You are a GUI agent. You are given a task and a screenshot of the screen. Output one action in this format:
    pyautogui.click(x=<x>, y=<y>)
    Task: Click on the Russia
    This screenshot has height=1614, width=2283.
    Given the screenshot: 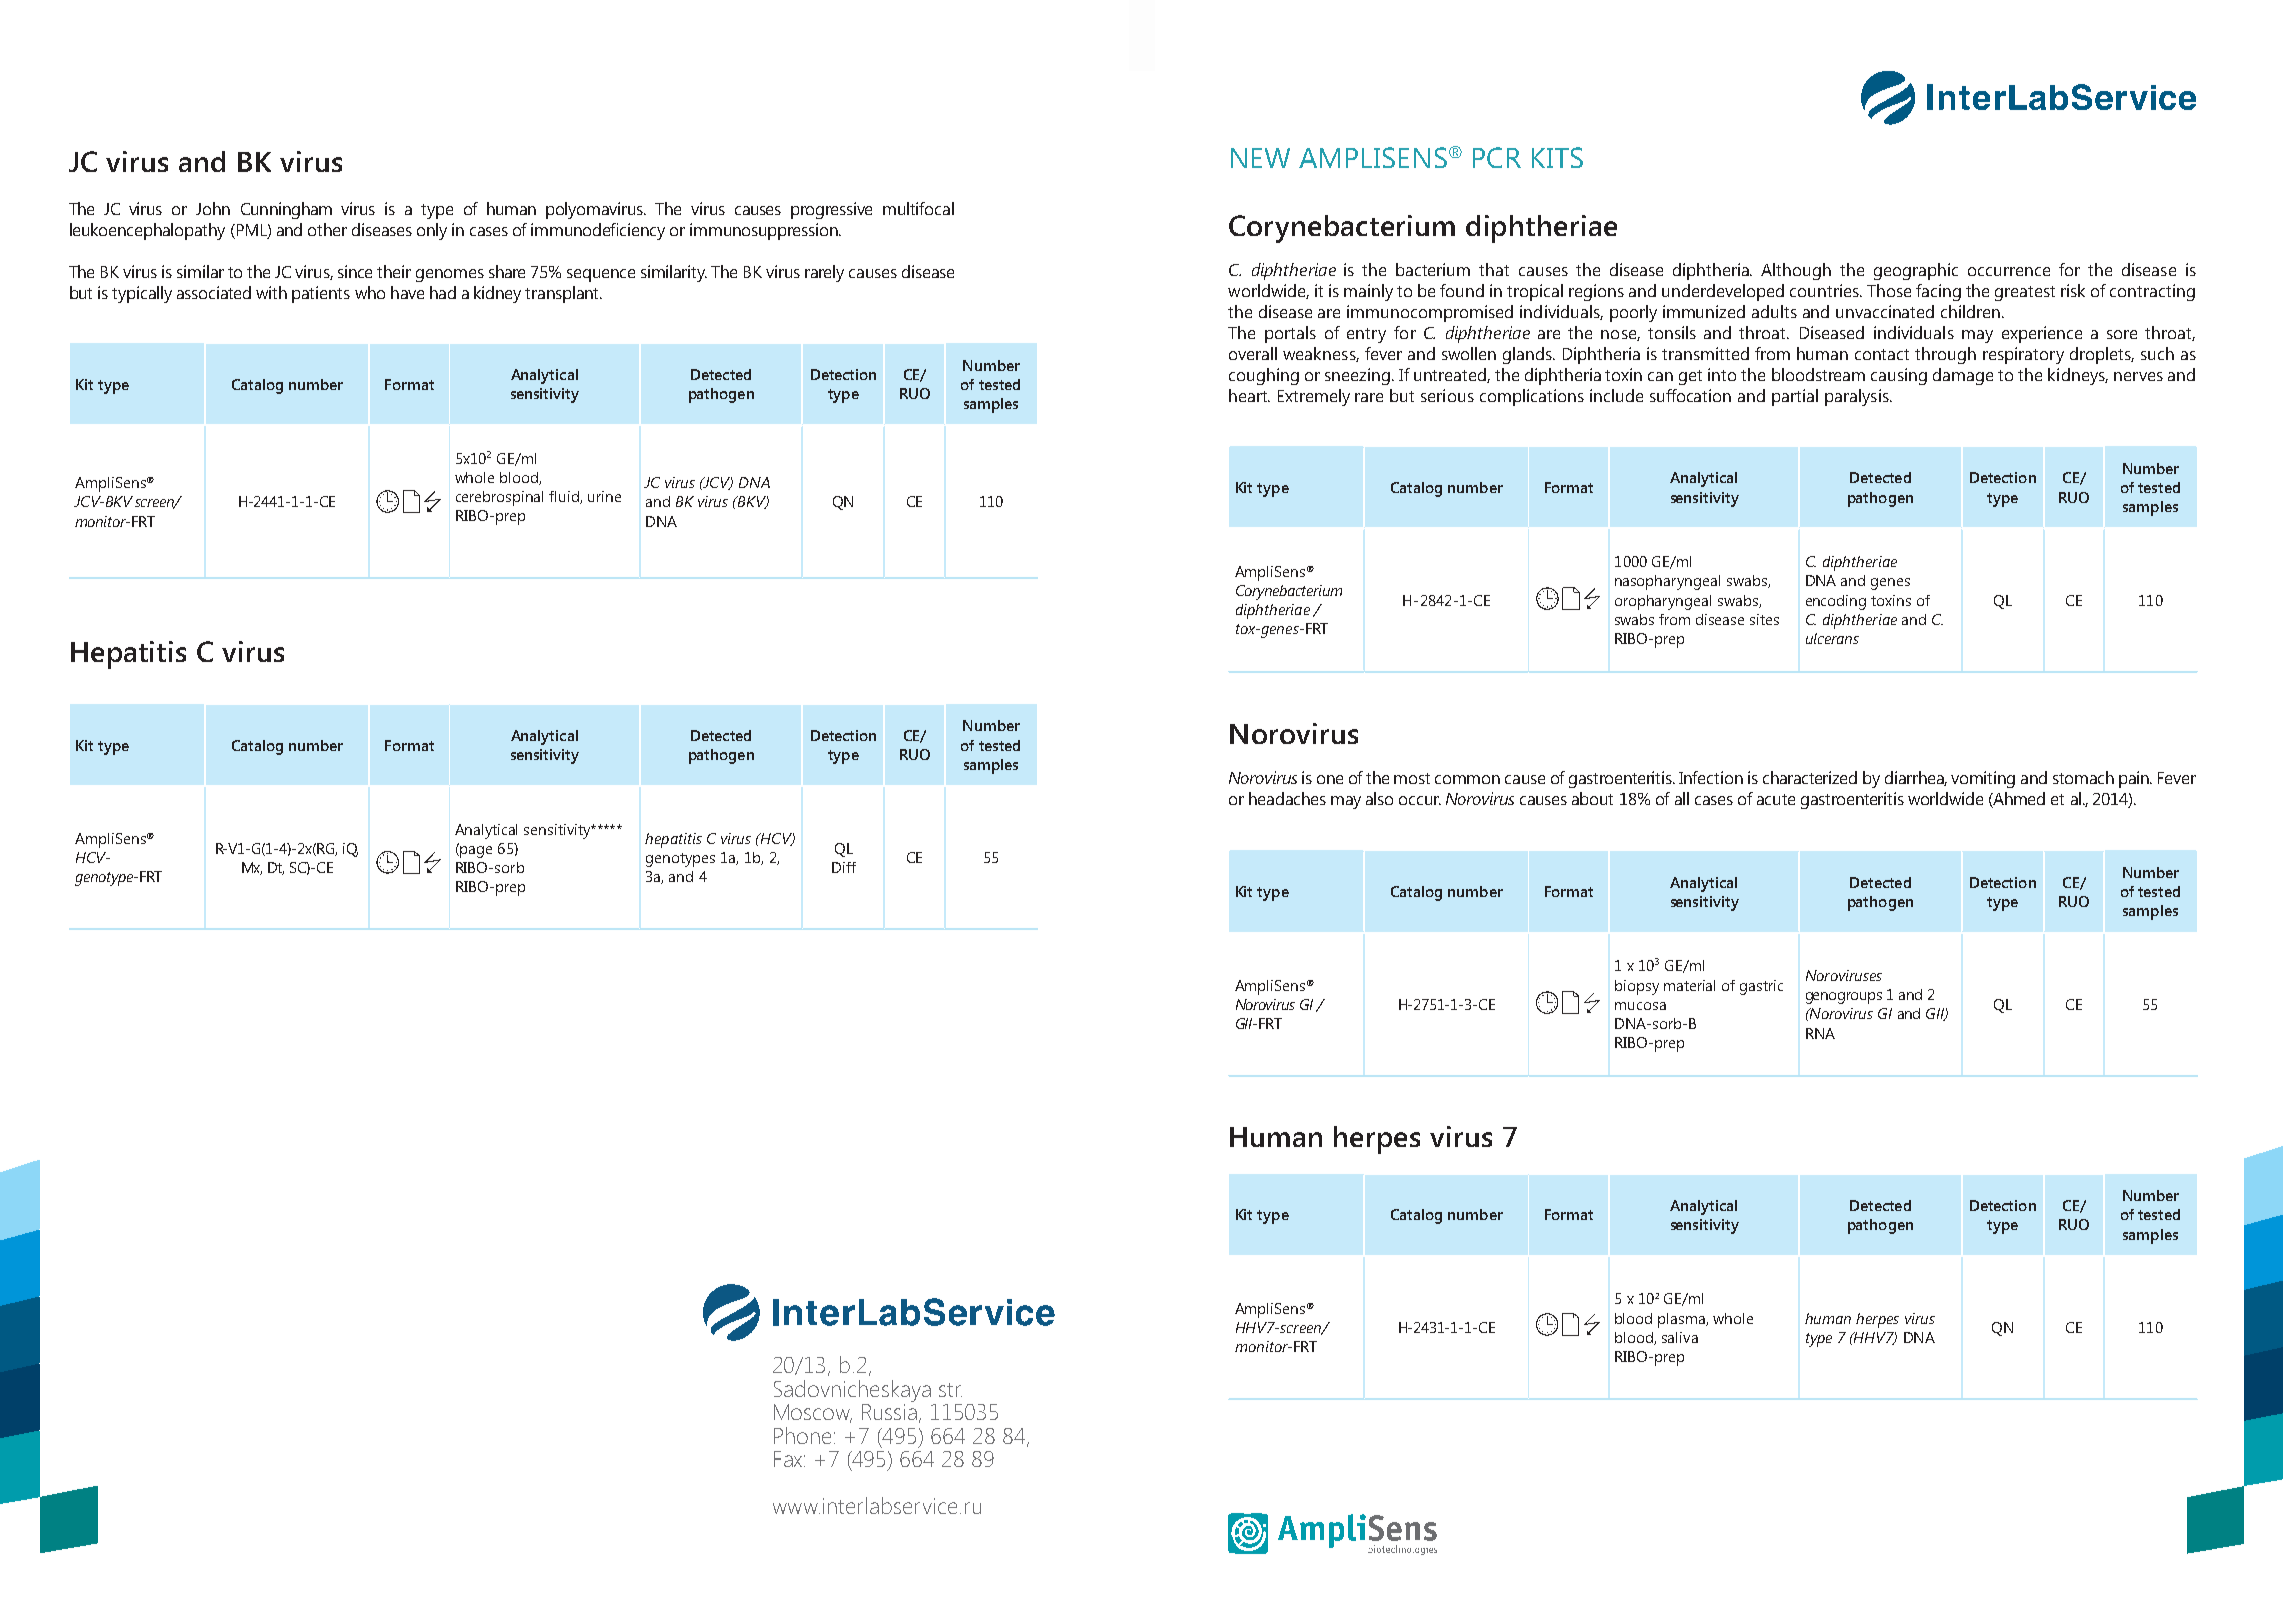 What is the action you would take?
    pyautogui.click(x=891, y=1413)
